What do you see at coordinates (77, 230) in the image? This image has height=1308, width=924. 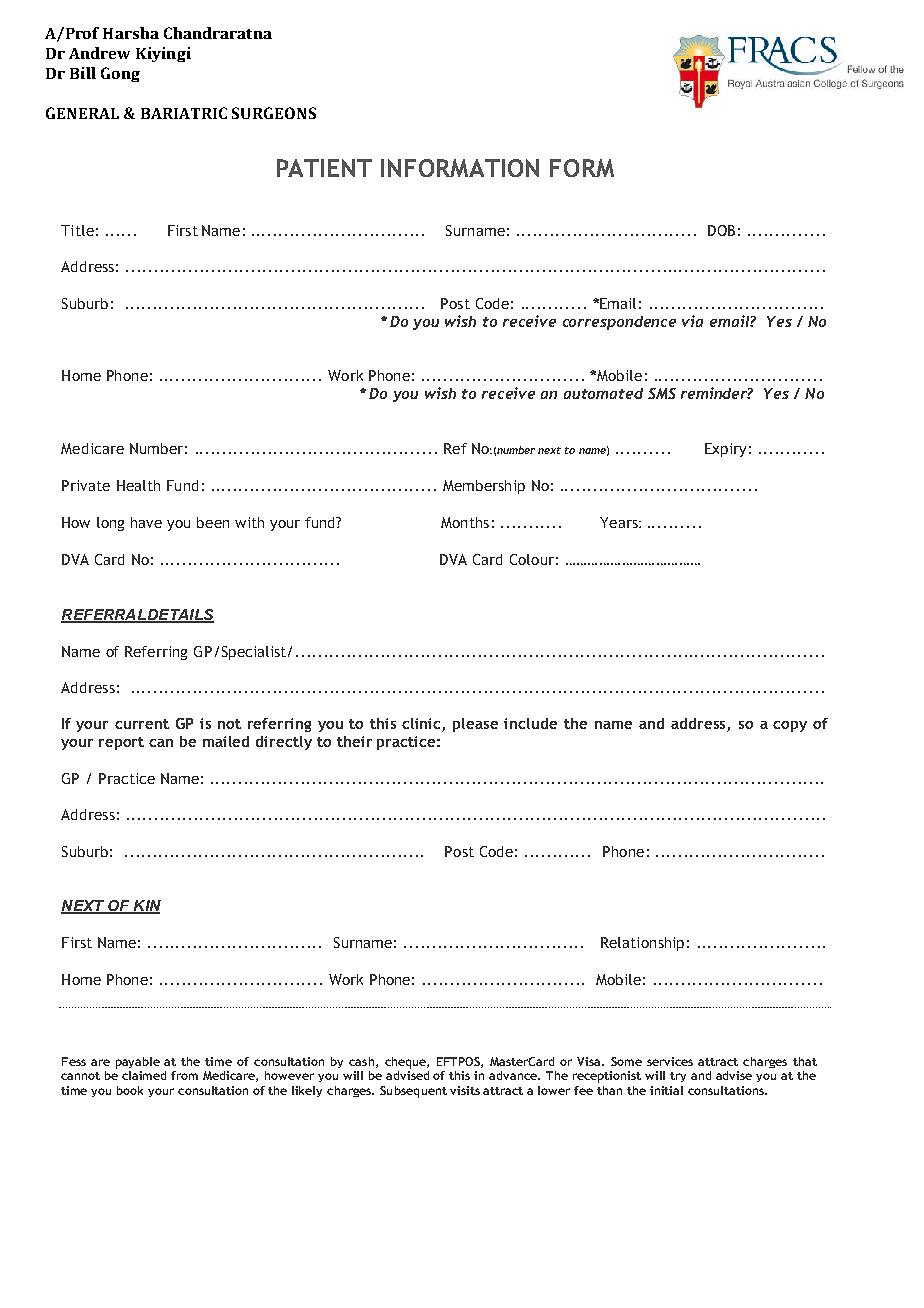 I see `Title` at bounding box center [77, 230].
